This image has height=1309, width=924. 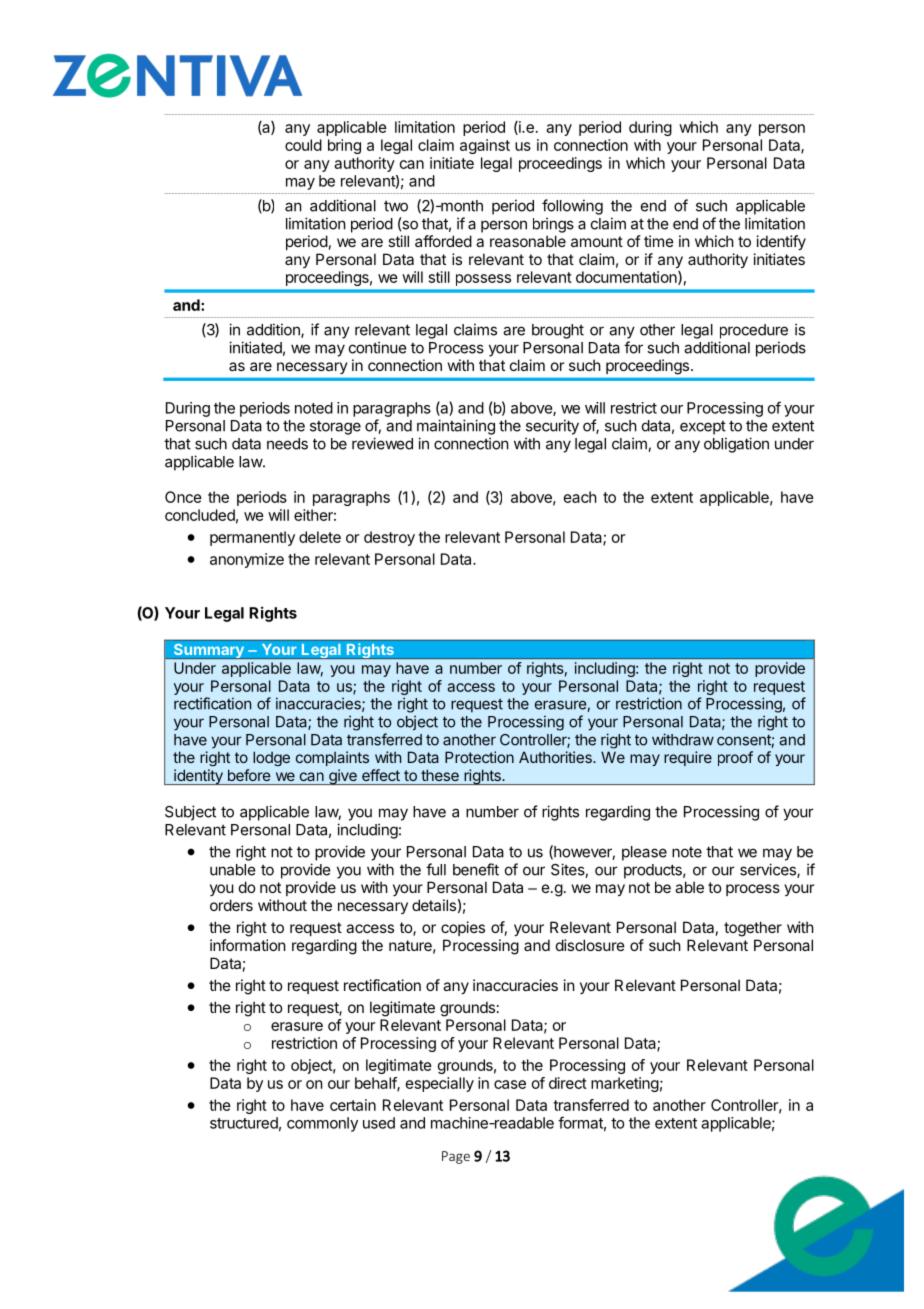 What do you see at coordinates (688, 758) in the image?
I see `require` at bounding box center [688, 758].
